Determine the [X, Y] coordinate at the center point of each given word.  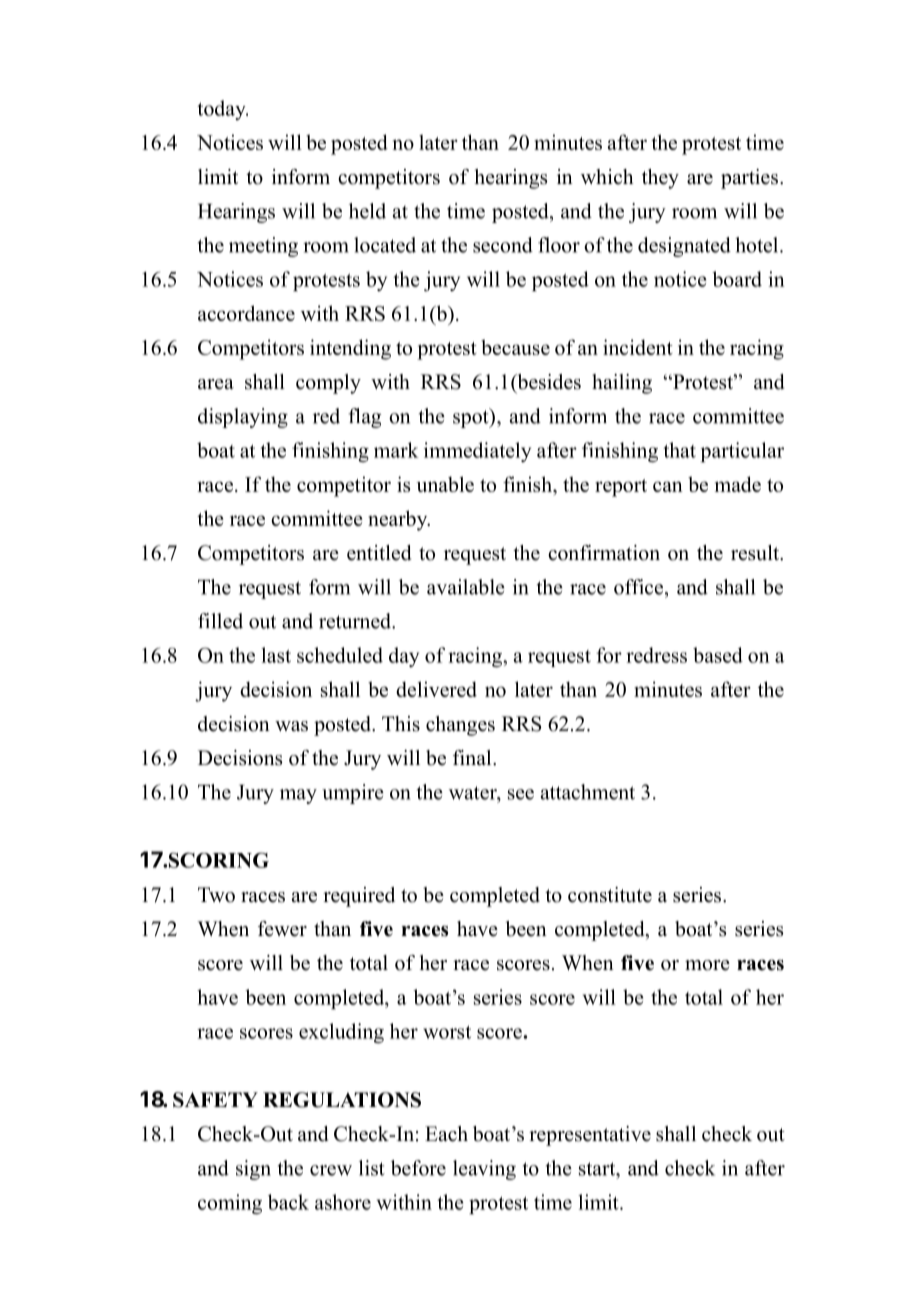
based [718, 655]
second [503, 245]
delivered [436, 689]
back [288, 1202]
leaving [484, 1170]
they [660, 179]
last [276, 655]
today [222, 110]
